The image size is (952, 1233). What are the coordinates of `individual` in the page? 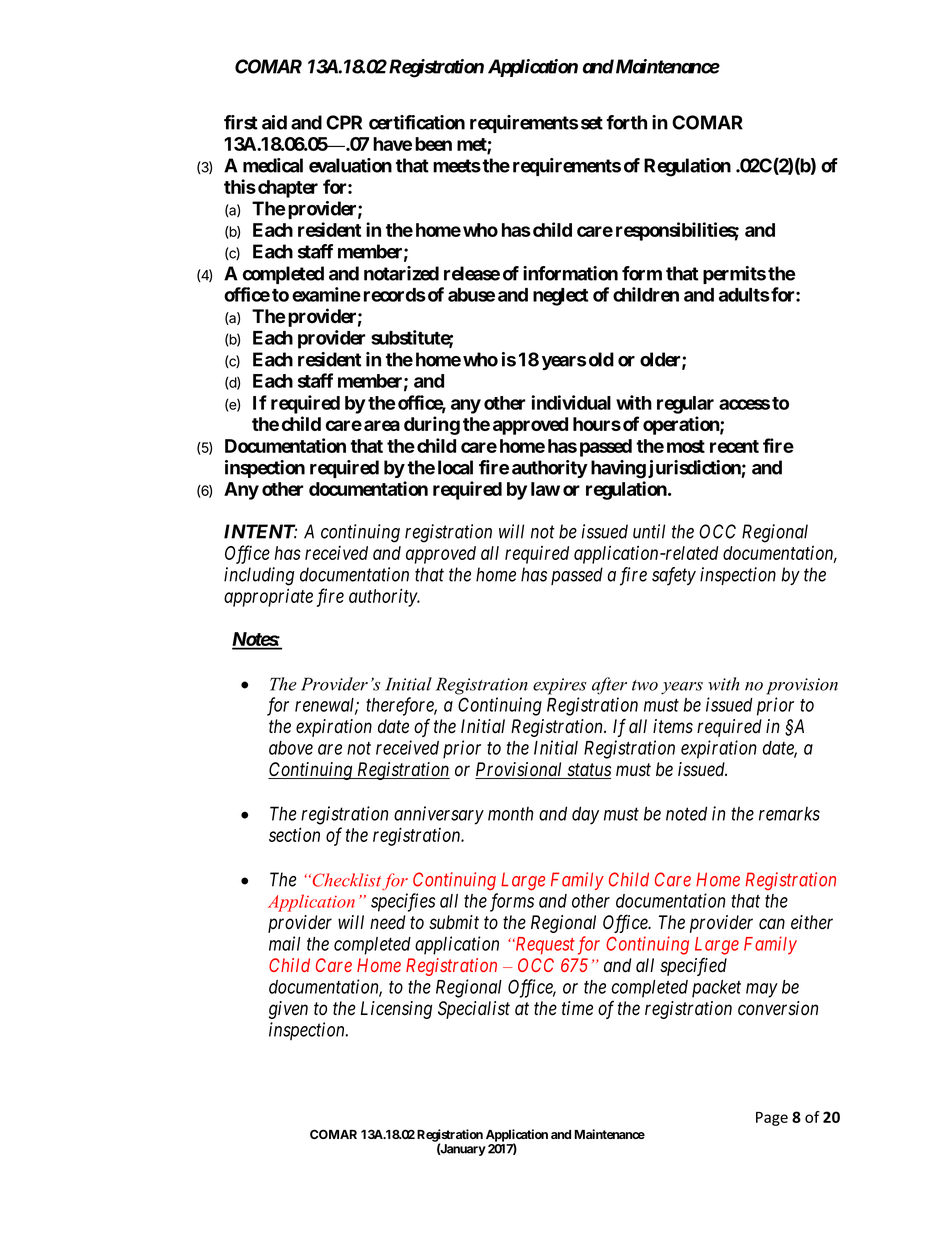 It's located at (571, 402).
